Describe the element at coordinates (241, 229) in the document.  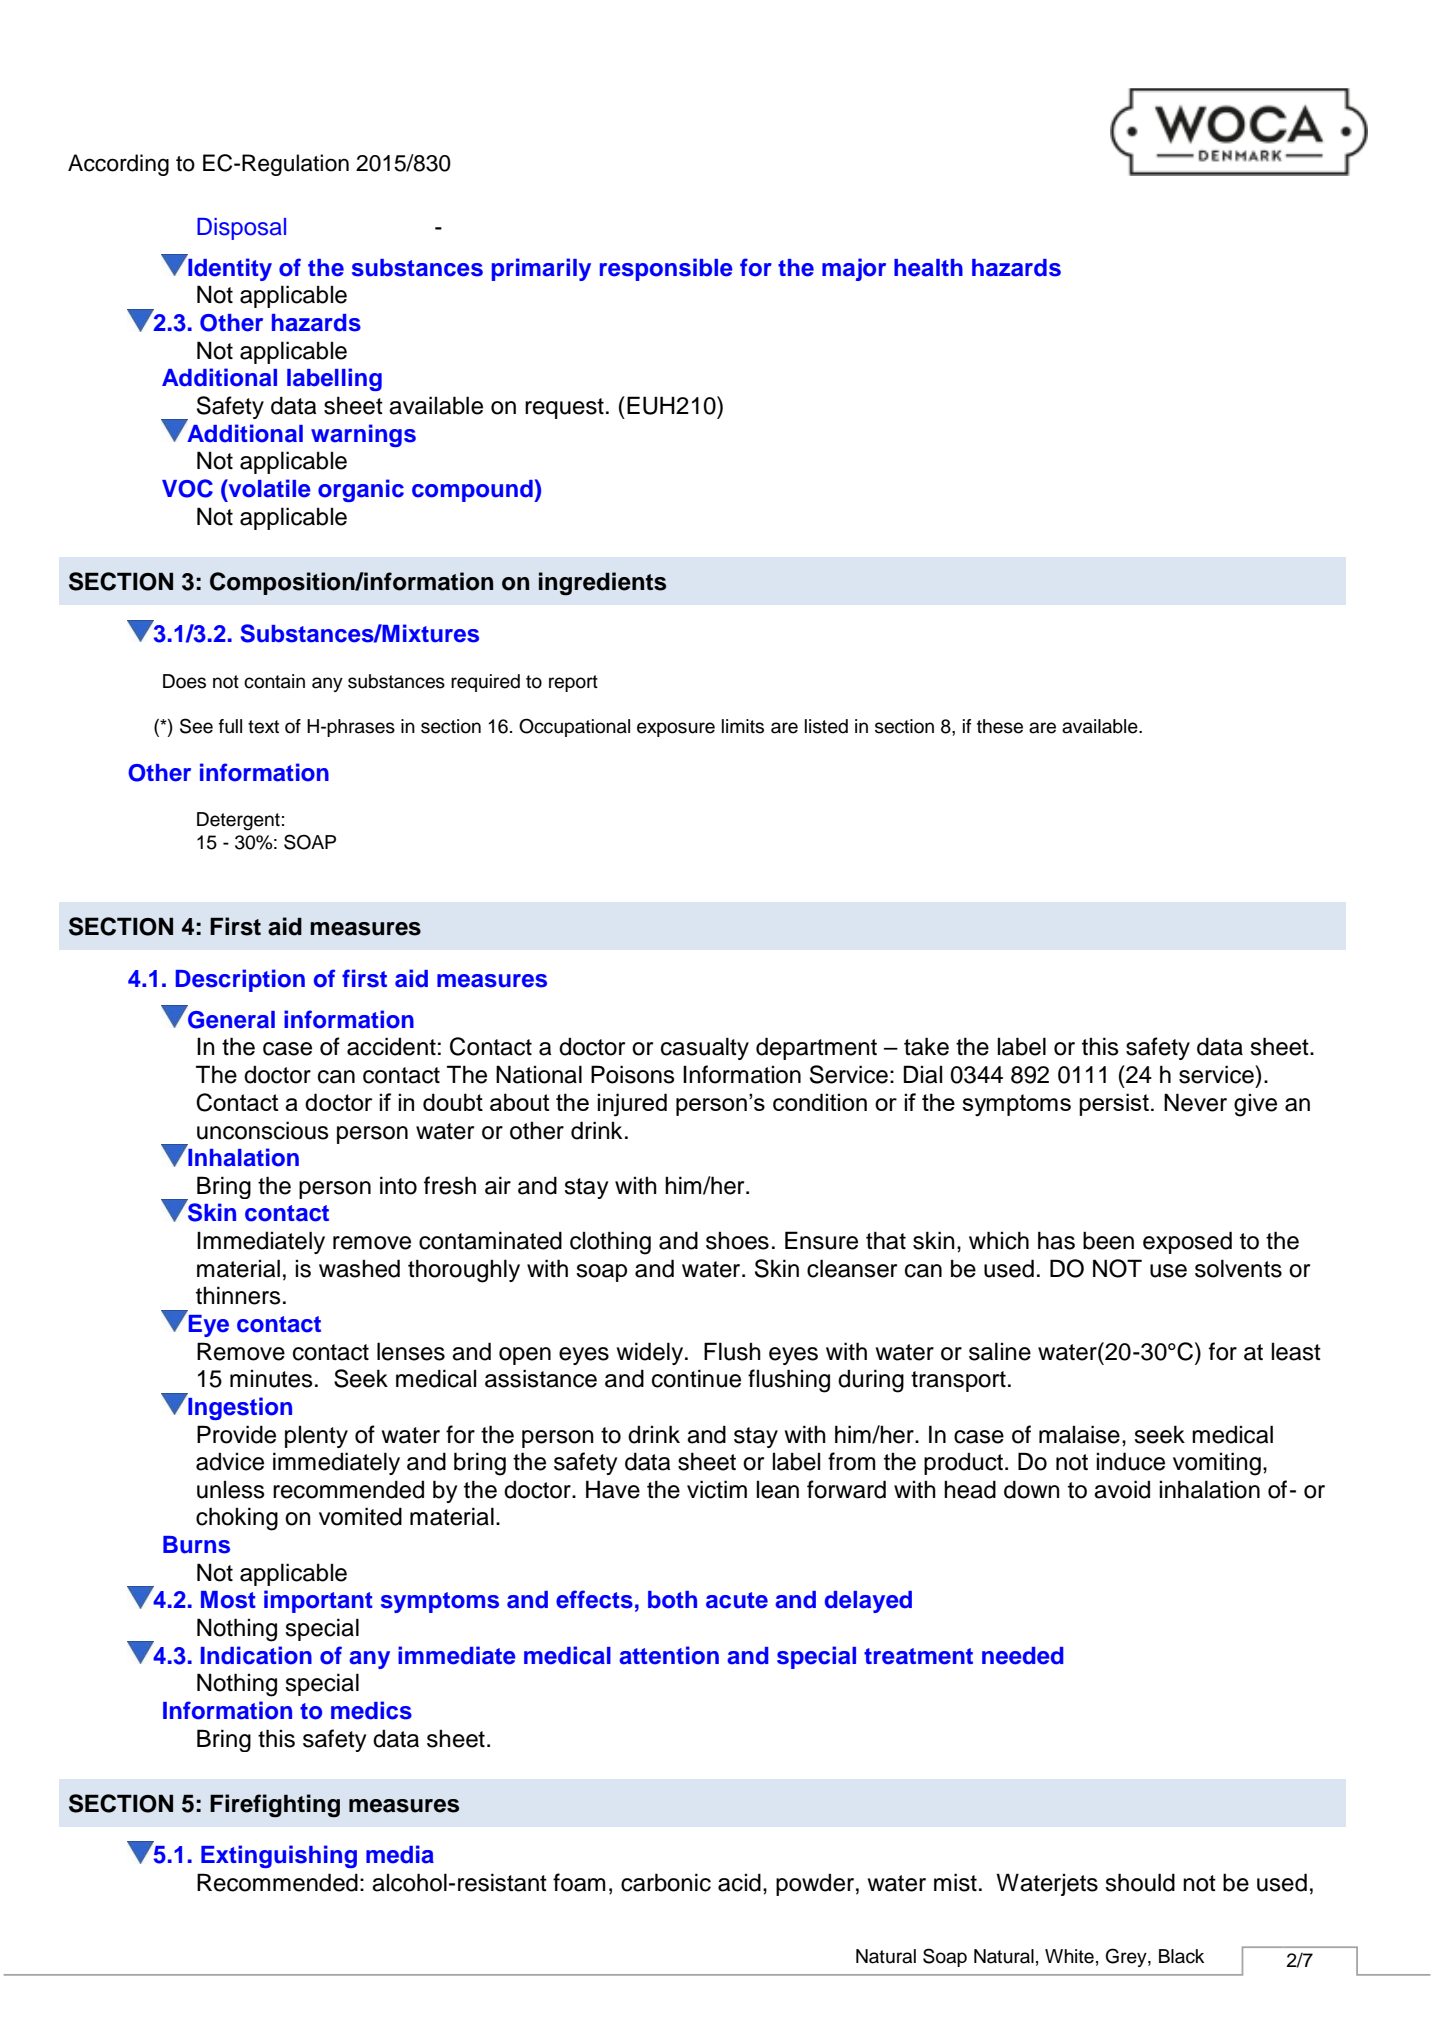
I see `Disposal` at that location.
